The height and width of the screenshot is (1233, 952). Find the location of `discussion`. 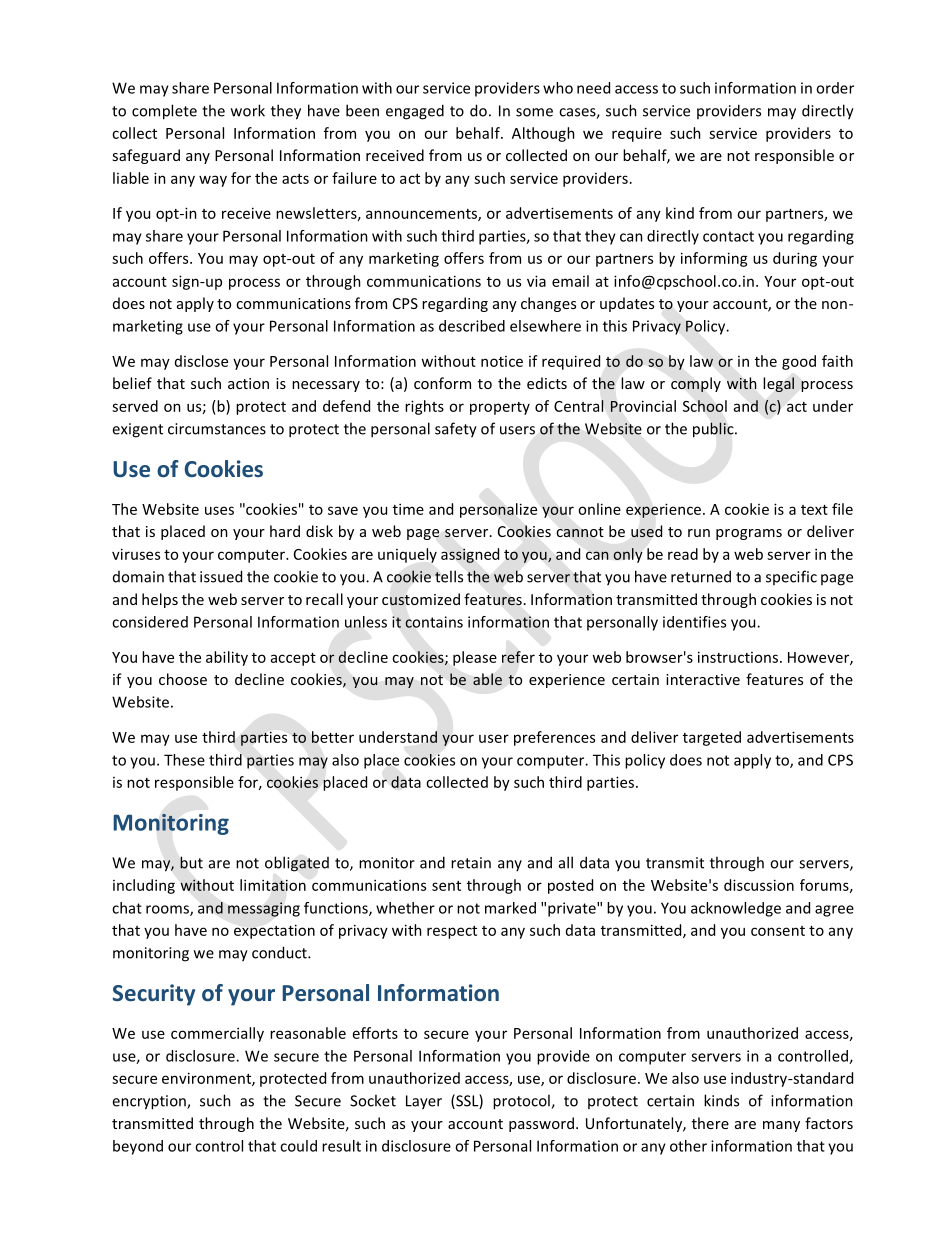

discussion is located at coordinates (759, 885).
